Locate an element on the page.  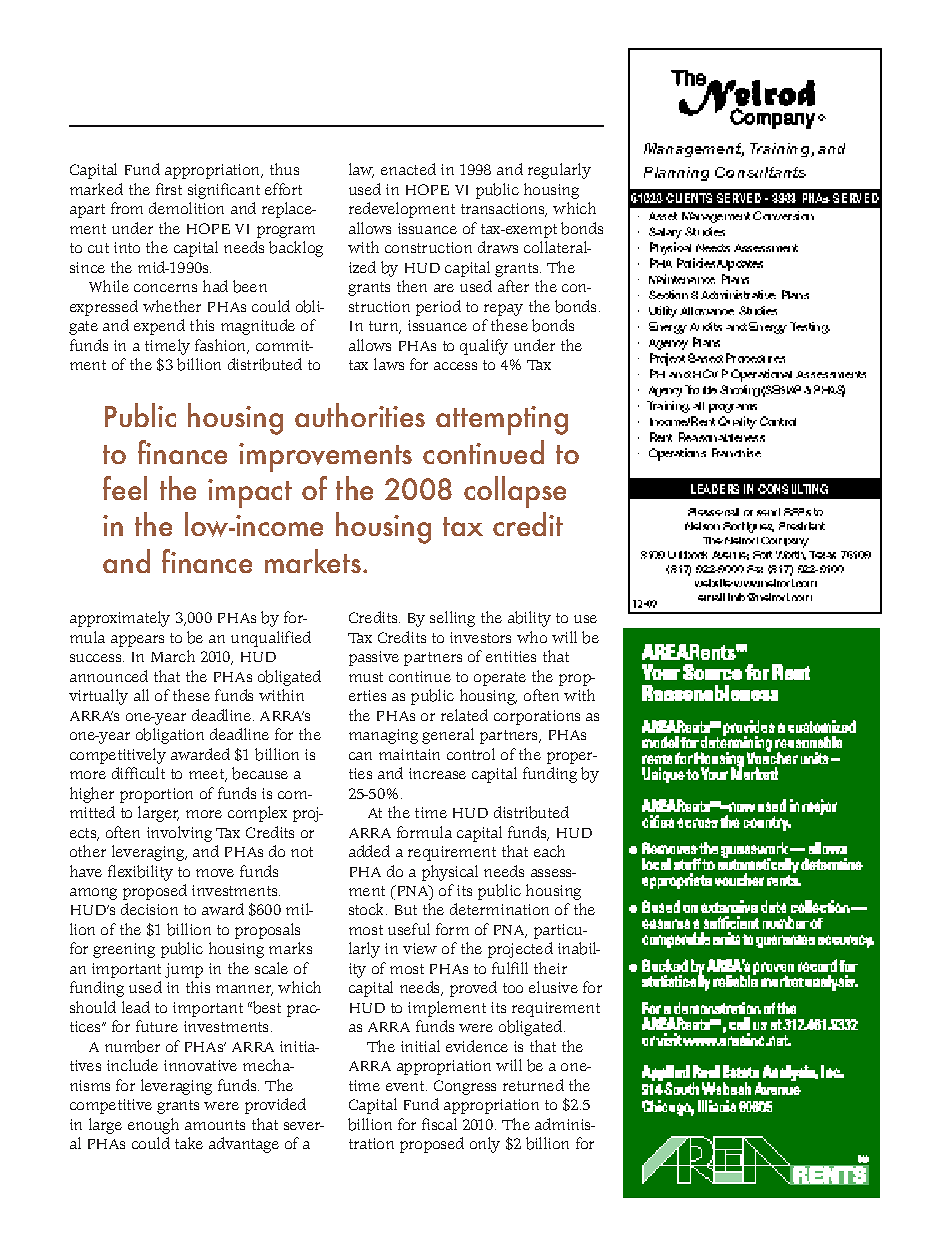
only is located at coordinates (485, 1145).
